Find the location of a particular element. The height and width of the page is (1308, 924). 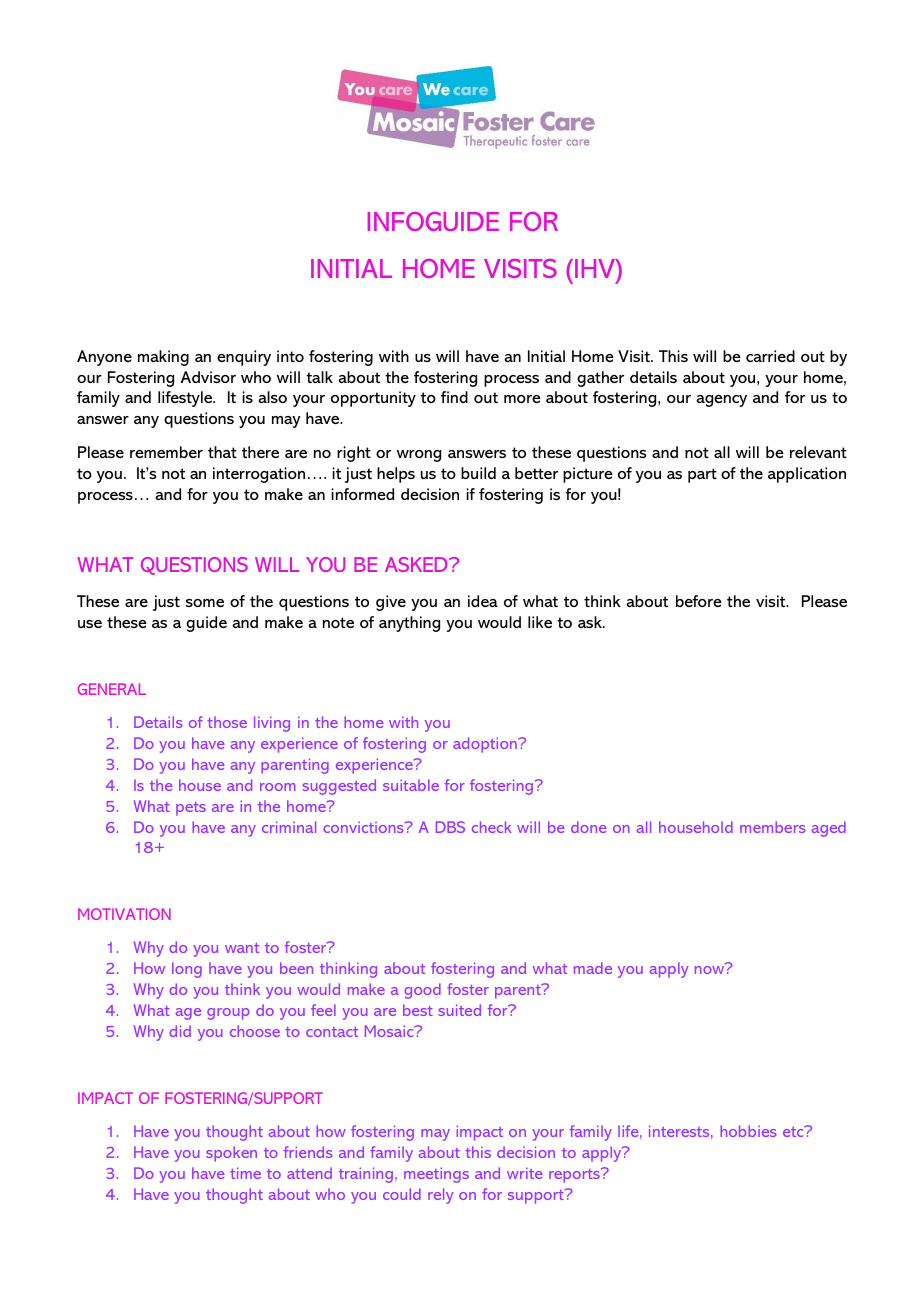

pets is located at coordinates (191, 809).
